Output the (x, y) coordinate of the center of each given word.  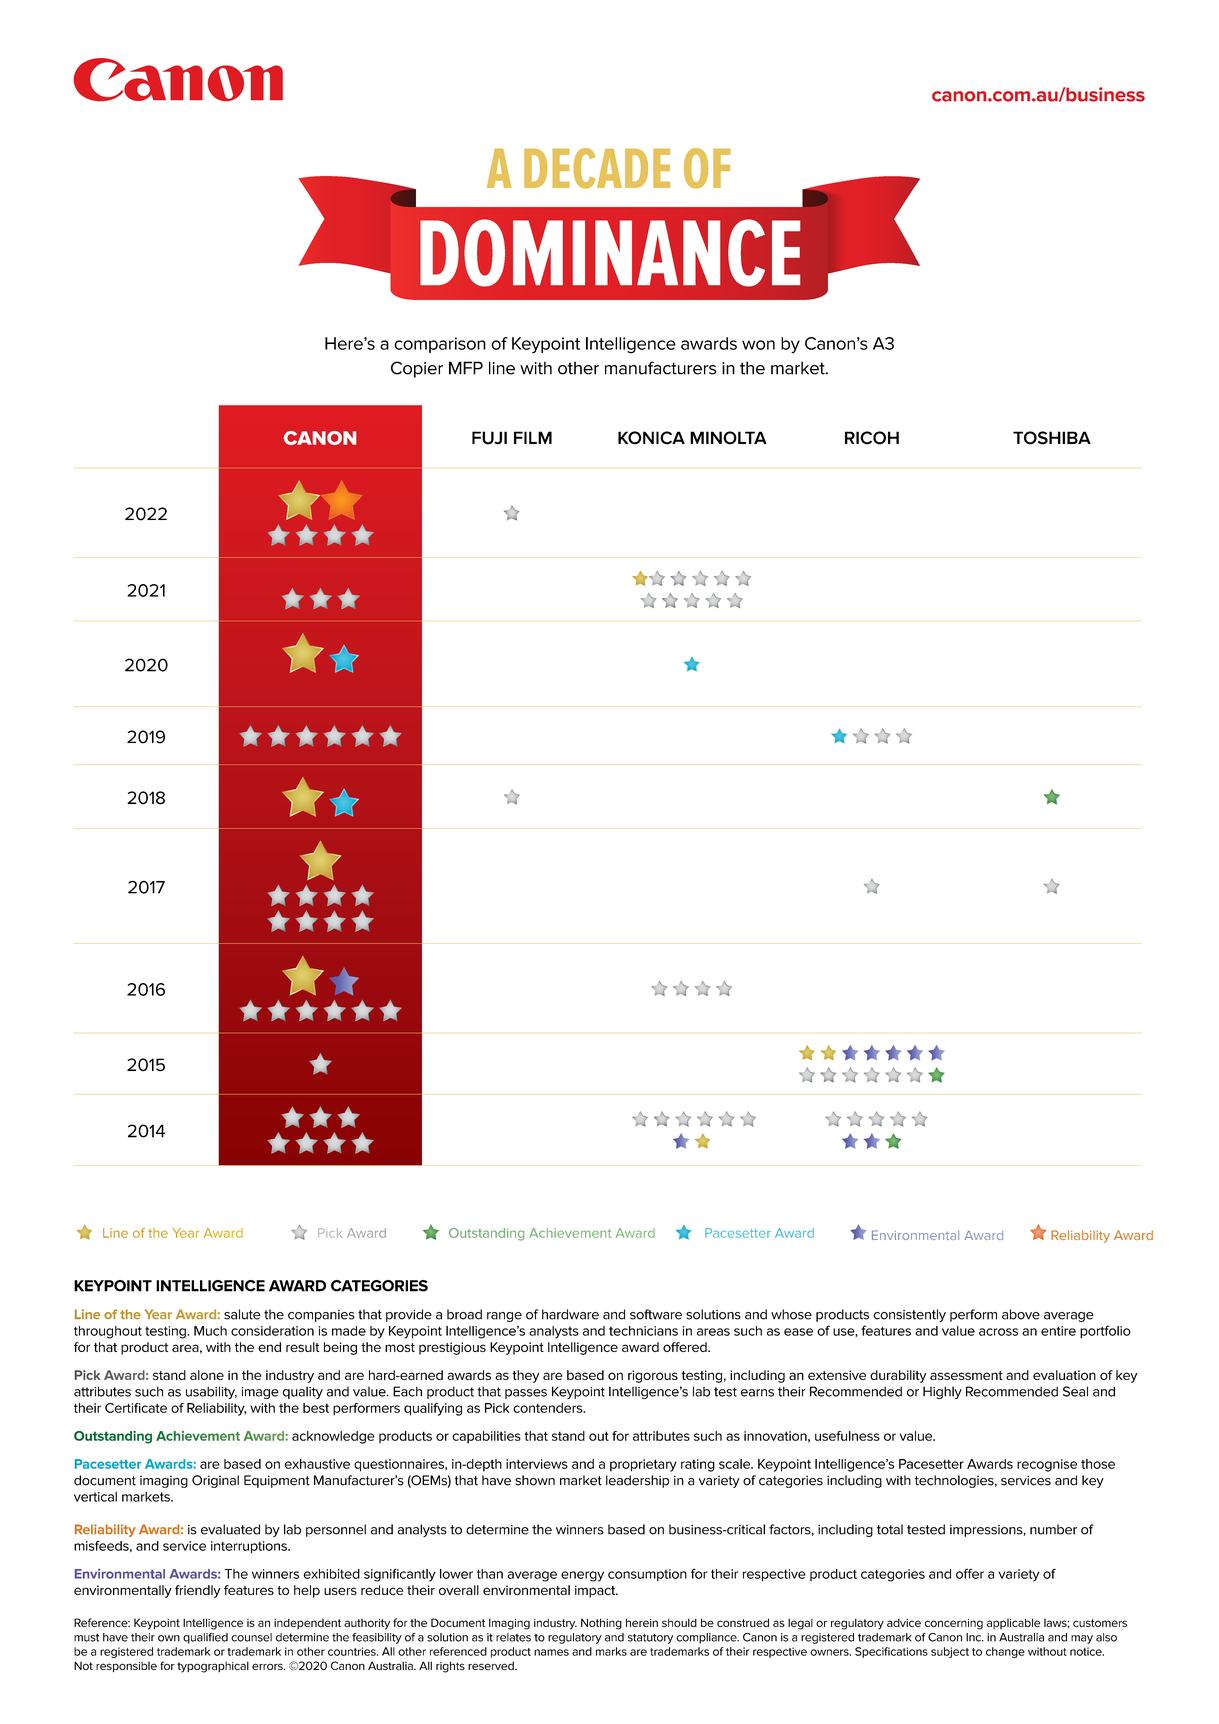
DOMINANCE (610, 253)
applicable (1013, 1623)
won (758, 345)
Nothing (601, 1624)
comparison (440, 345)
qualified (205, 1638)
